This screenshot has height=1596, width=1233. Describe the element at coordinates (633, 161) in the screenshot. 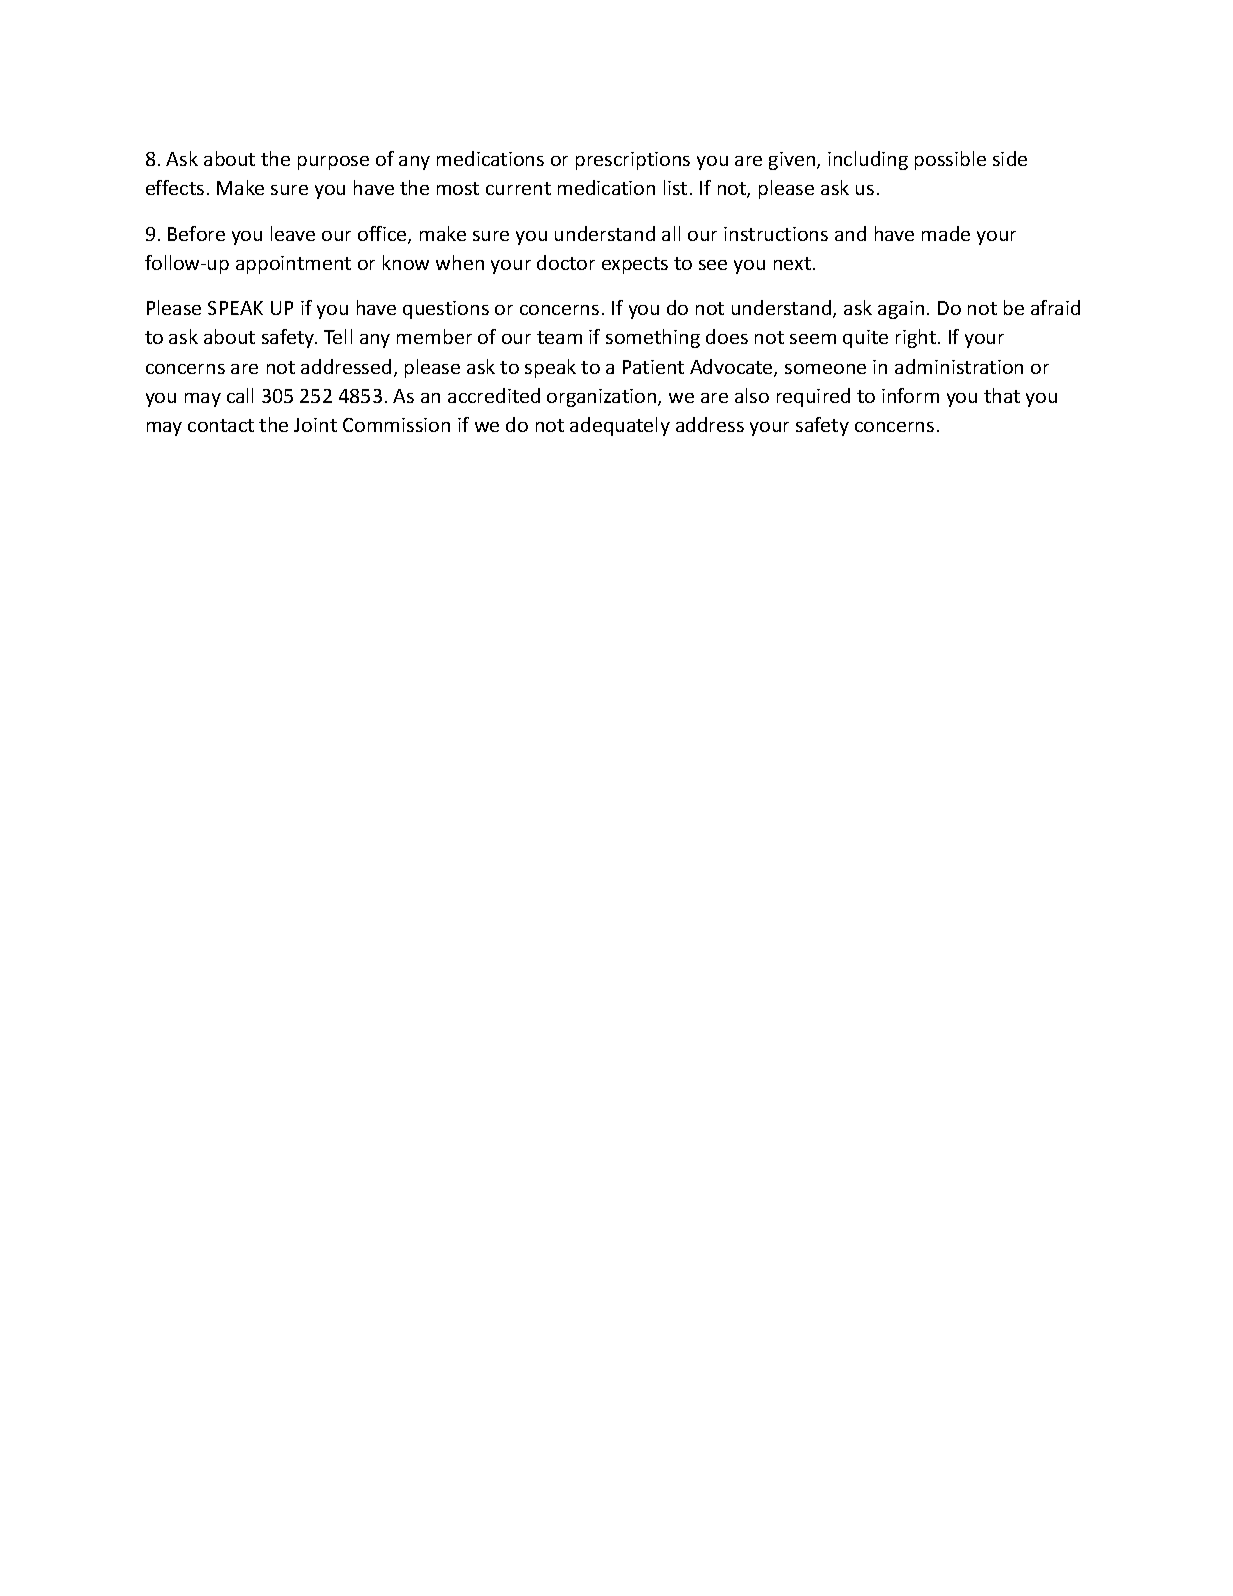

I see `prescriptions` at that location.
